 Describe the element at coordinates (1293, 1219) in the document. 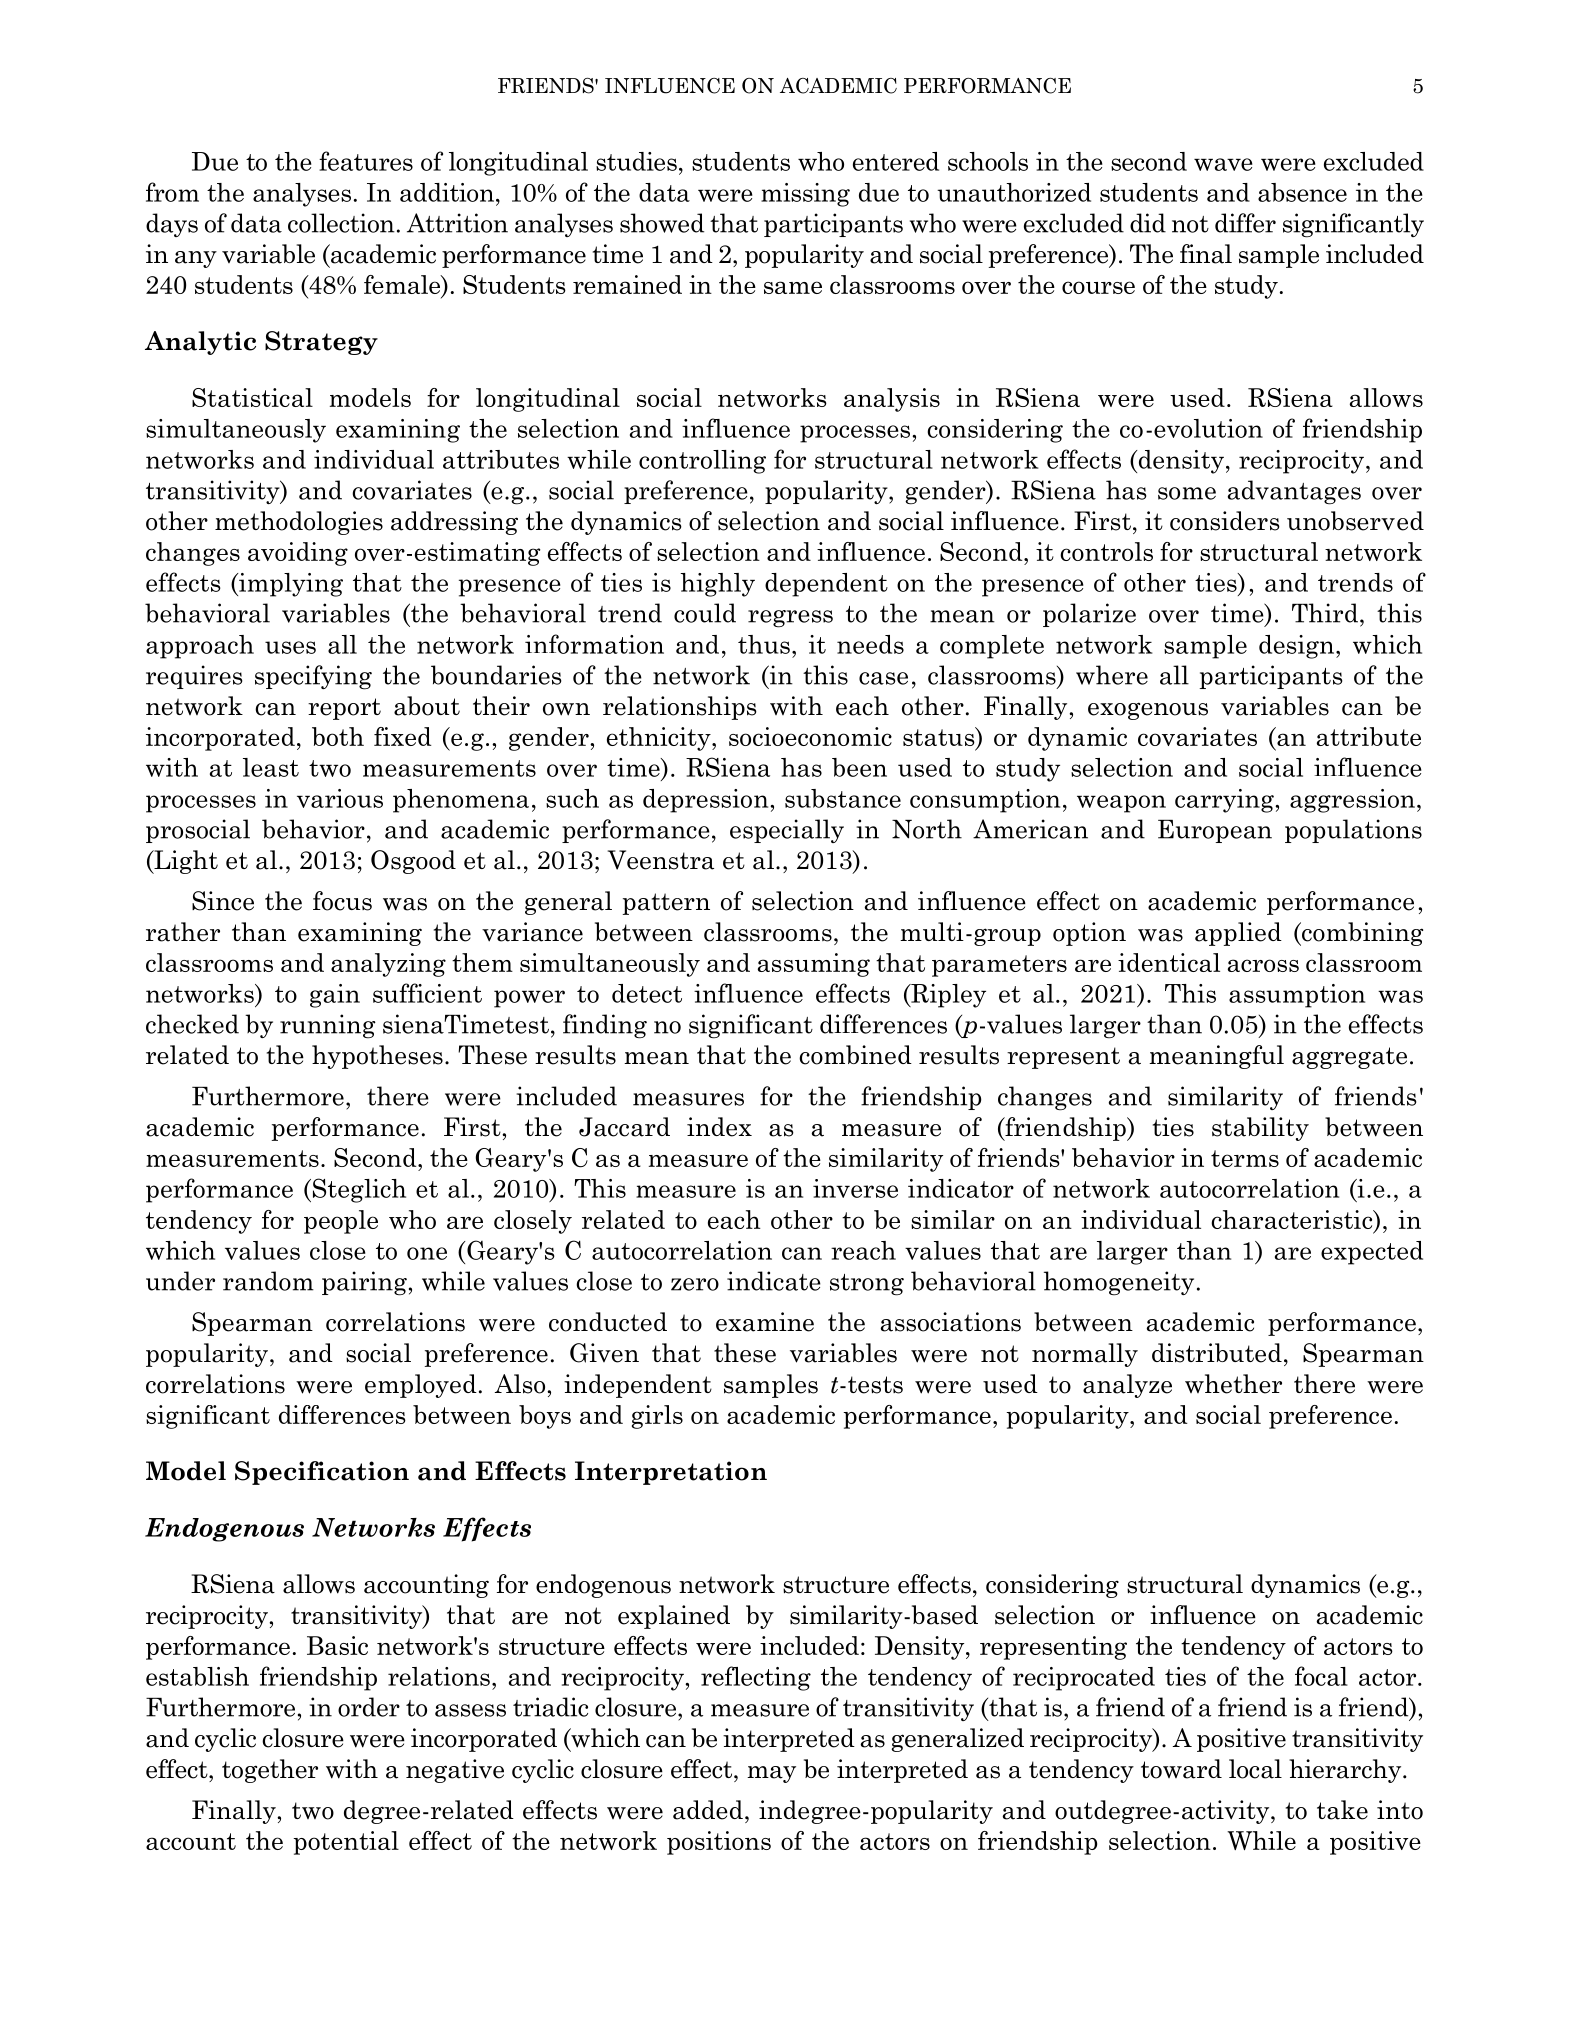

I see `characteristic` at that location.
